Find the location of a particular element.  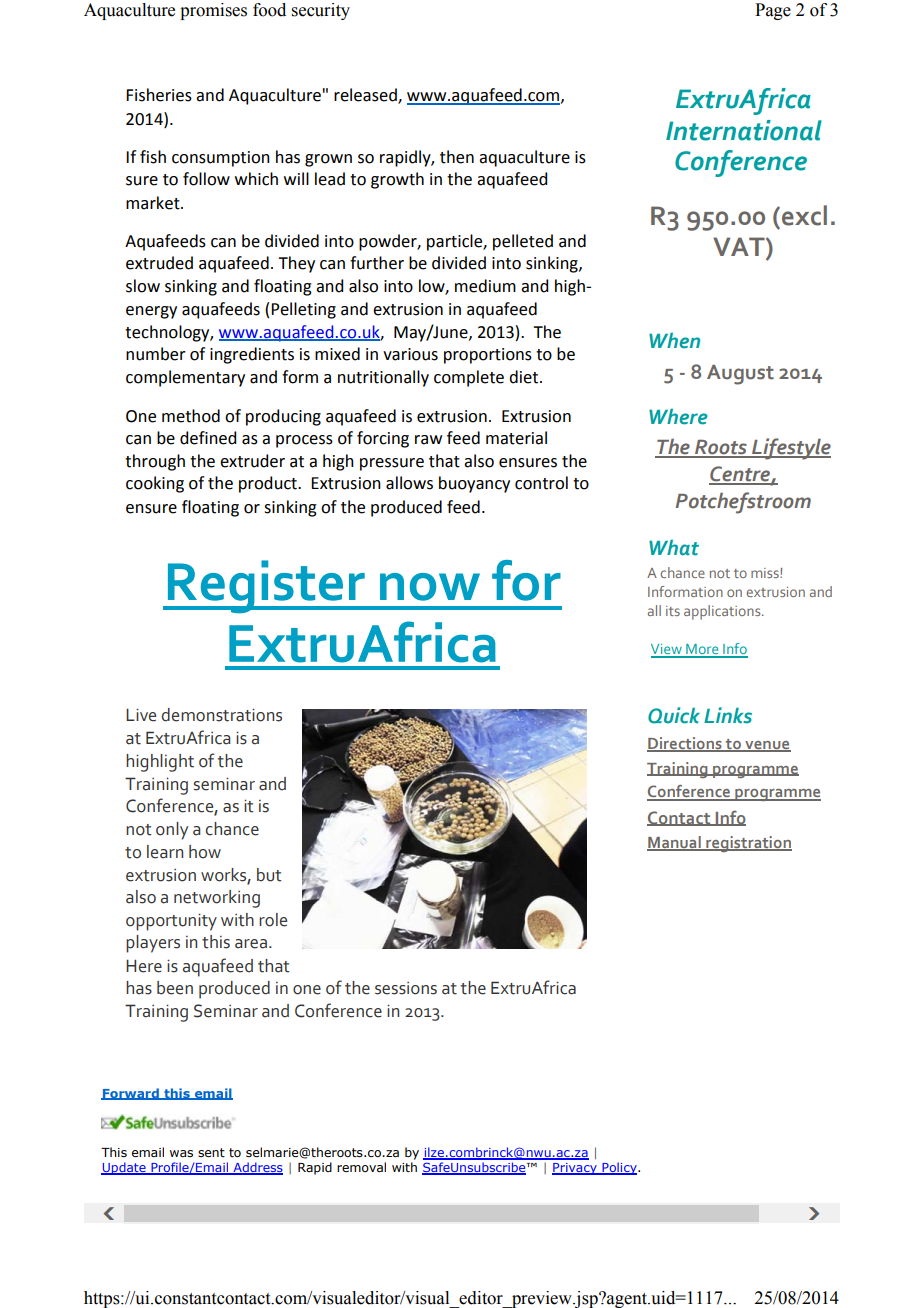

promises is located at coordinates (213, 11).
